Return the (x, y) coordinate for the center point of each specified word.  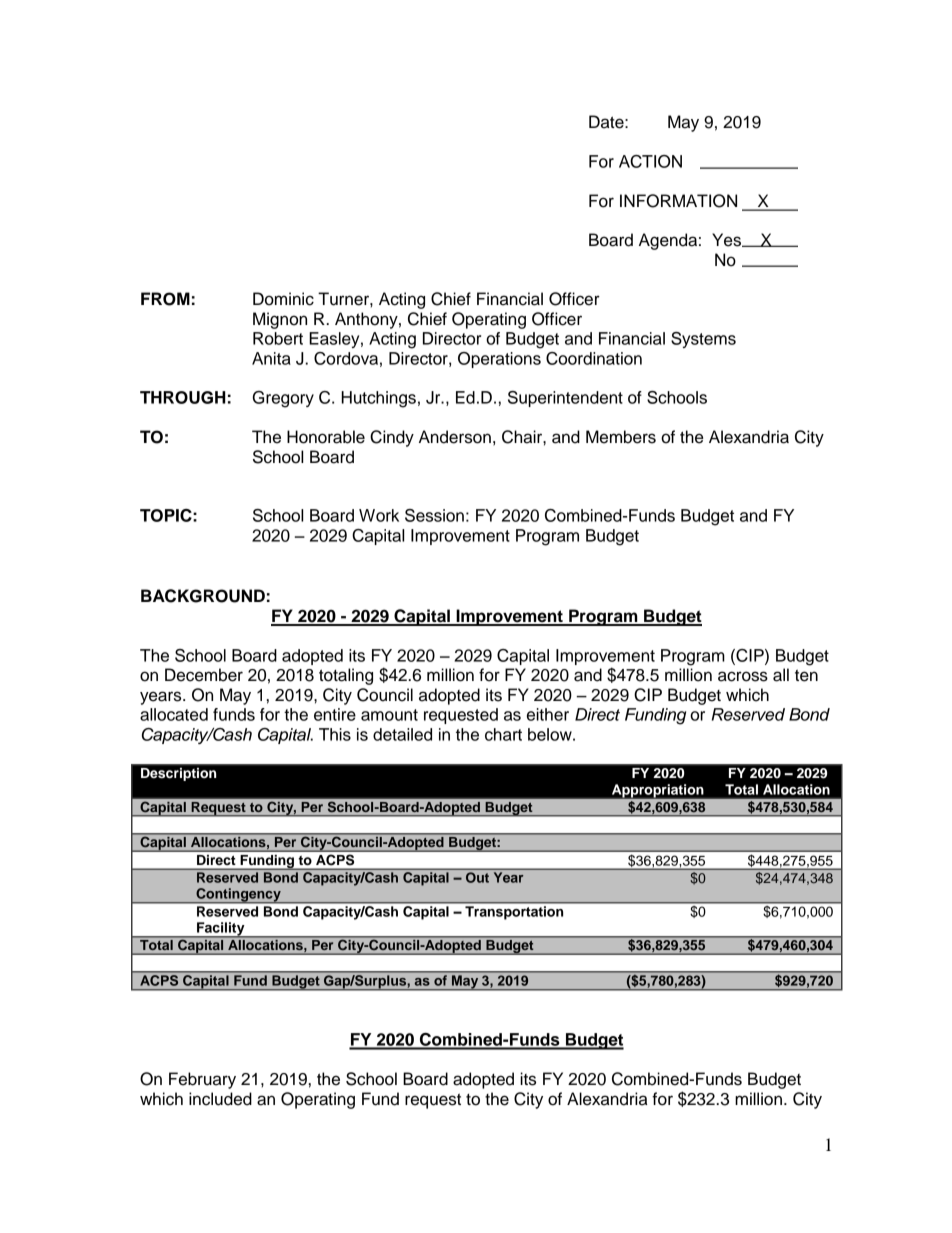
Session (434, 515)
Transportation (514, 913)
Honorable (326, 437)
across (743, 676)
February (202, 1080)
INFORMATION (678, 201)
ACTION (650, 161)
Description (178, 774)
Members (621, 437)
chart (503, 734)
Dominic (283, 299)
